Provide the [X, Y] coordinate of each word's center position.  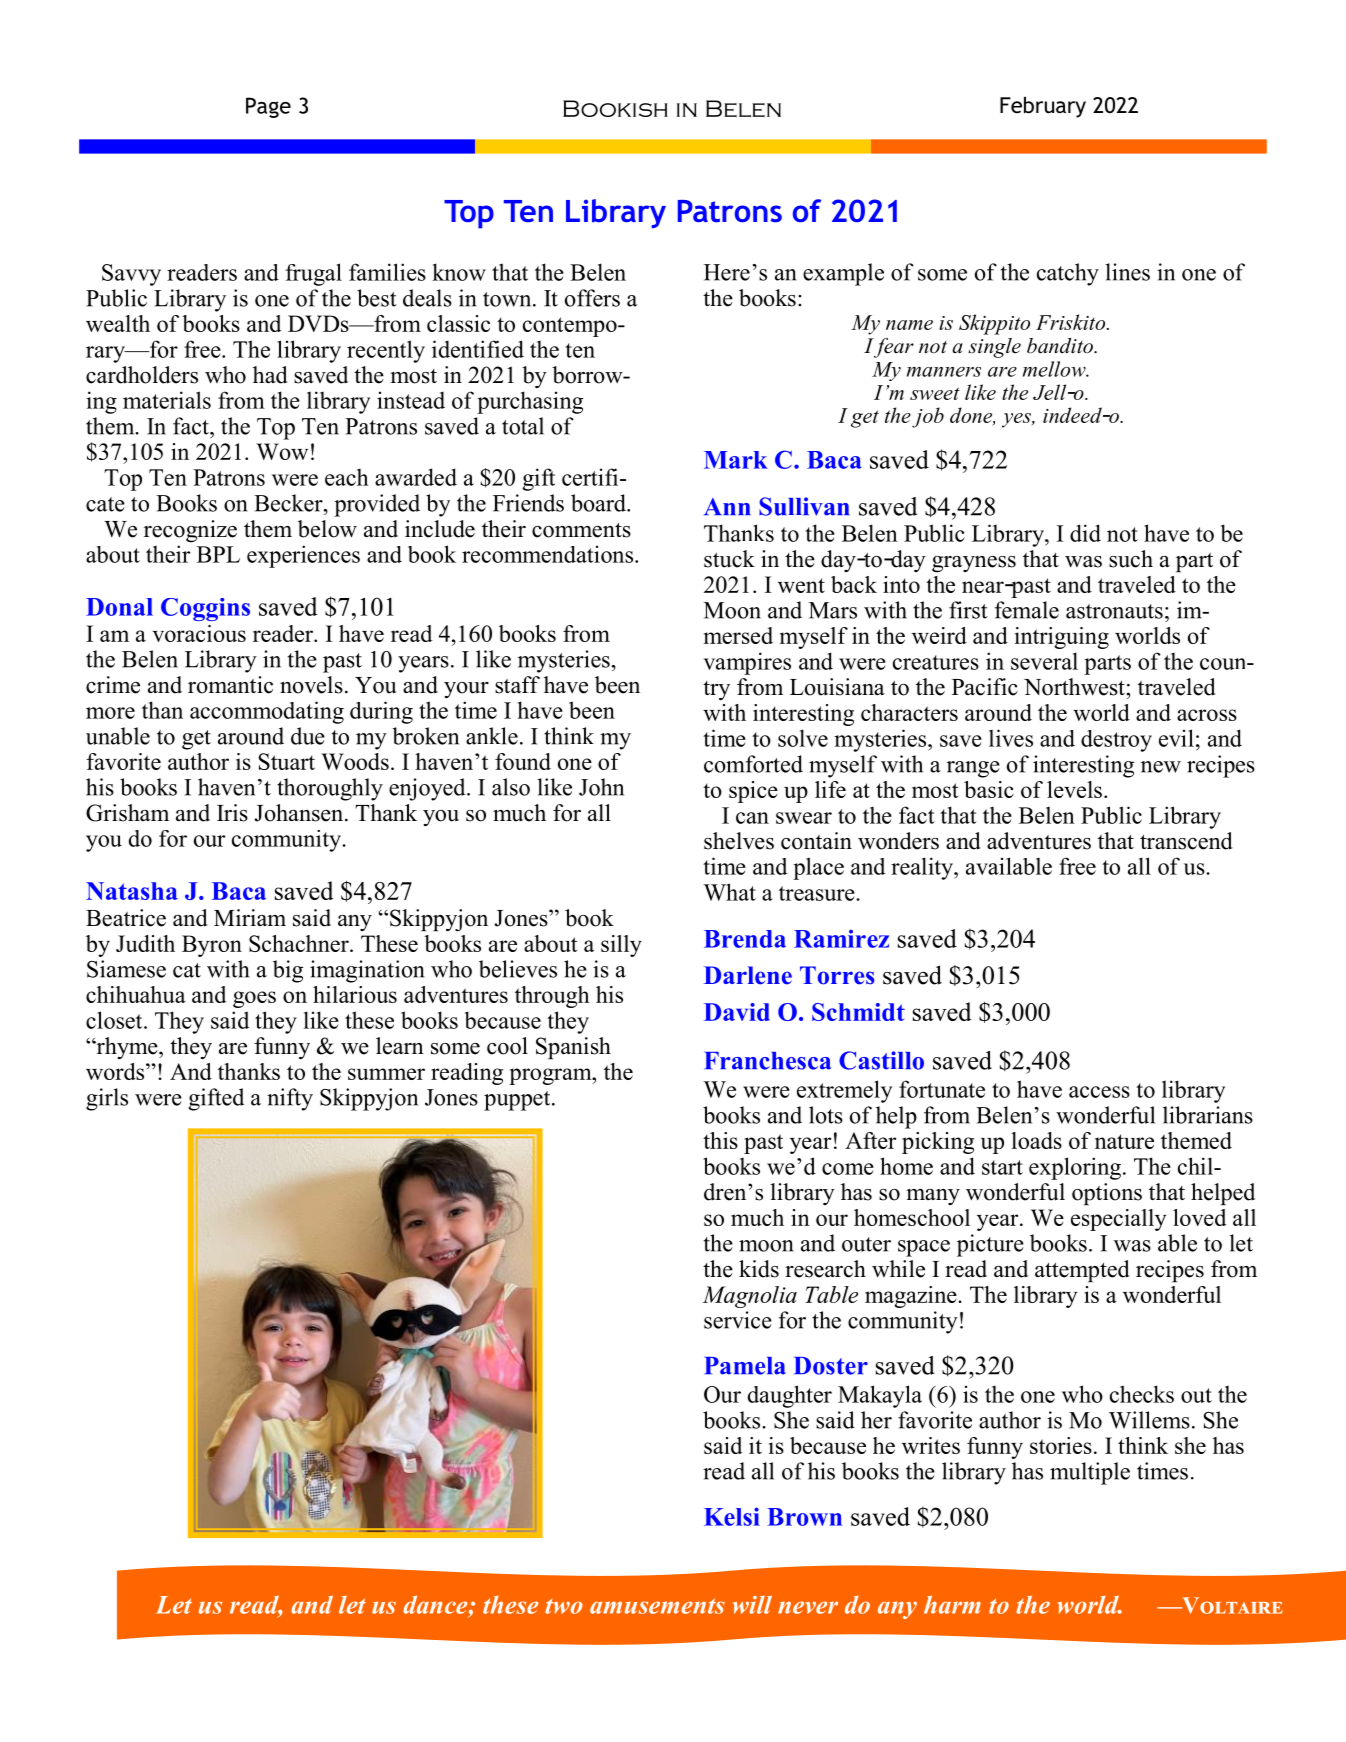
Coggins [205, 609]
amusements [657, 1606]
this [720, 1140]
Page [268, 107]
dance [436, 1605]
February [1043, 107]
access [1099, 1092]
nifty [290, 1099]
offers [592, 298]
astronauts [1114, 611]
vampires [747, 663]
